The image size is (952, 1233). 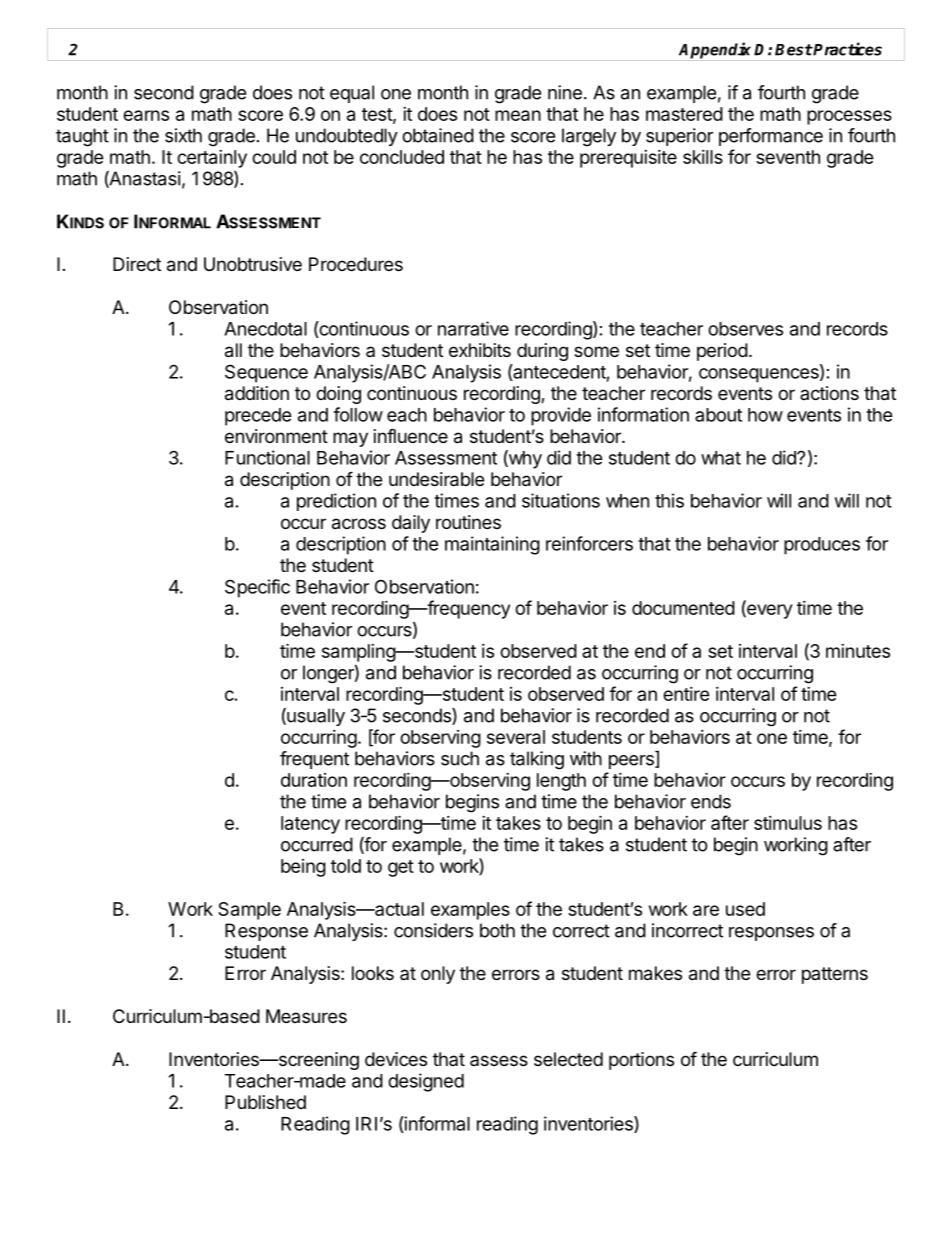 I want to click on portions, so click(x=641, y=1061).
